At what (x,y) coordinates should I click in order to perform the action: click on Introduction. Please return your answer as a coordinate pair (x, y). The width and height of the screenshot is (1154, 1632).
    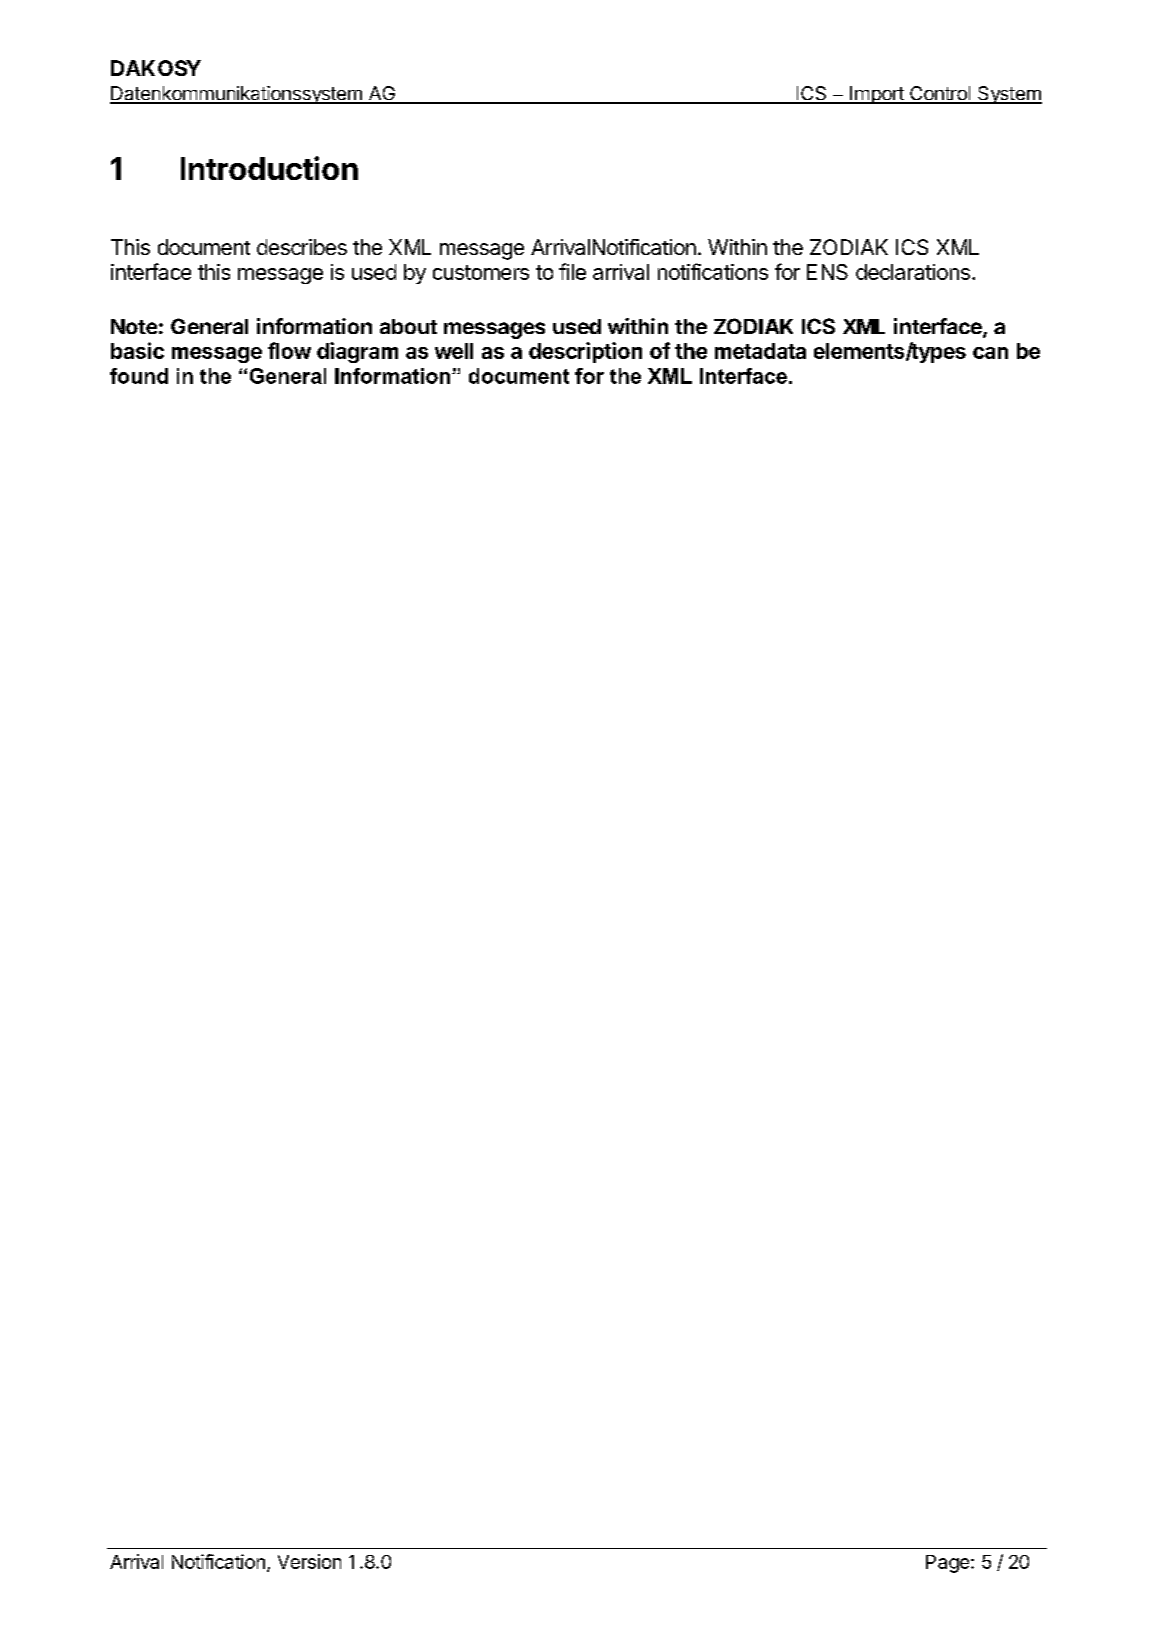
    Looking at the image, I should click on (269, 168).
